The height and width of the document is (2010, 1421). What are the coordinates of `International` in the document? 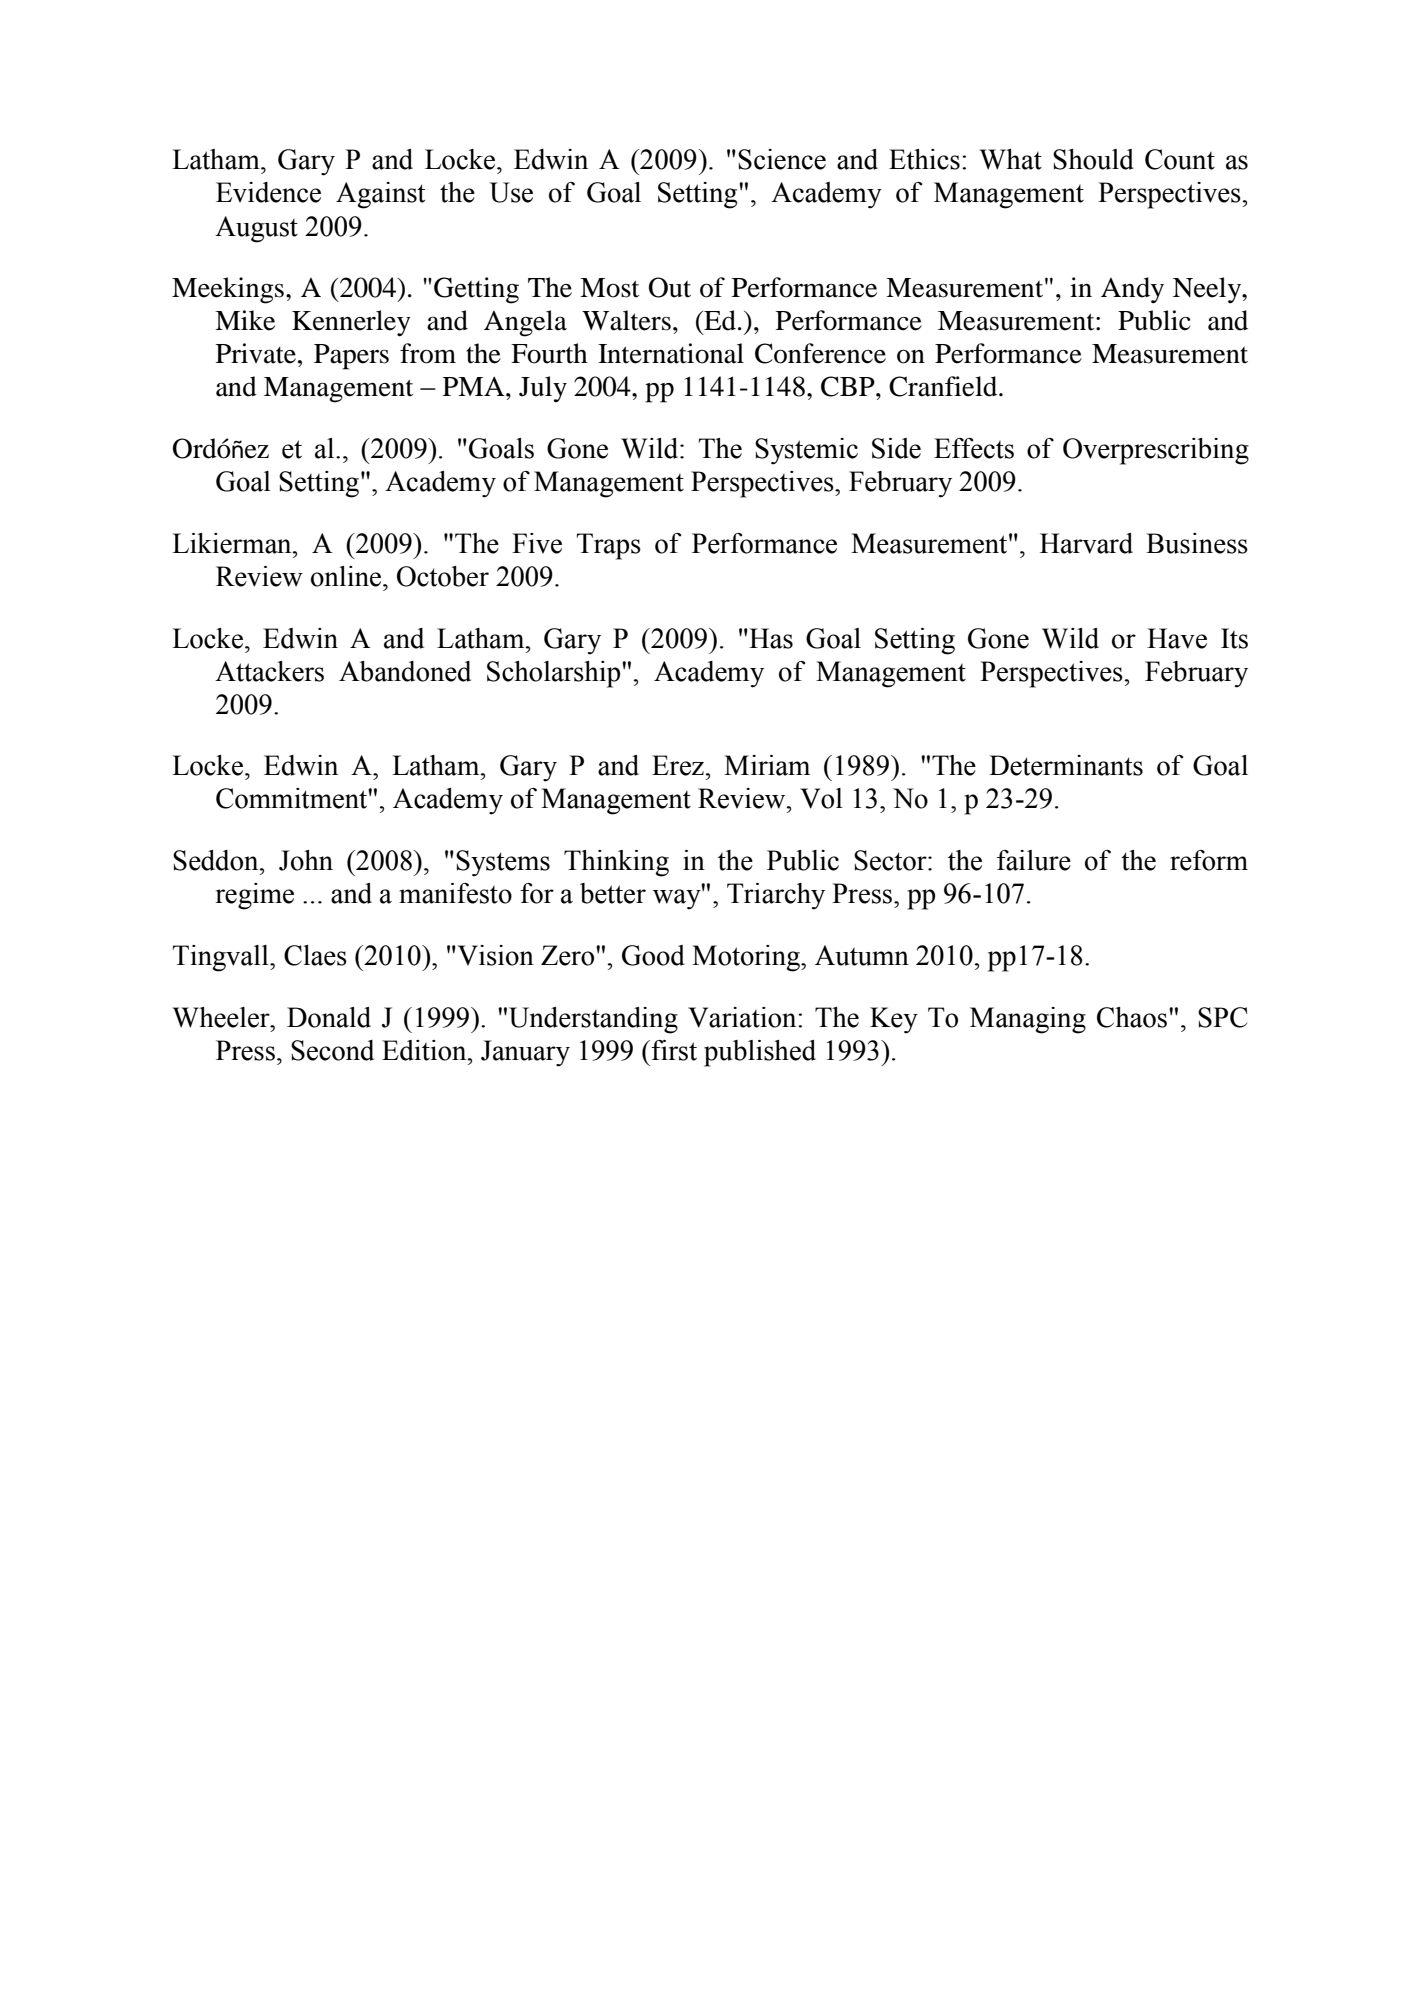 It's located at (671, 353).
